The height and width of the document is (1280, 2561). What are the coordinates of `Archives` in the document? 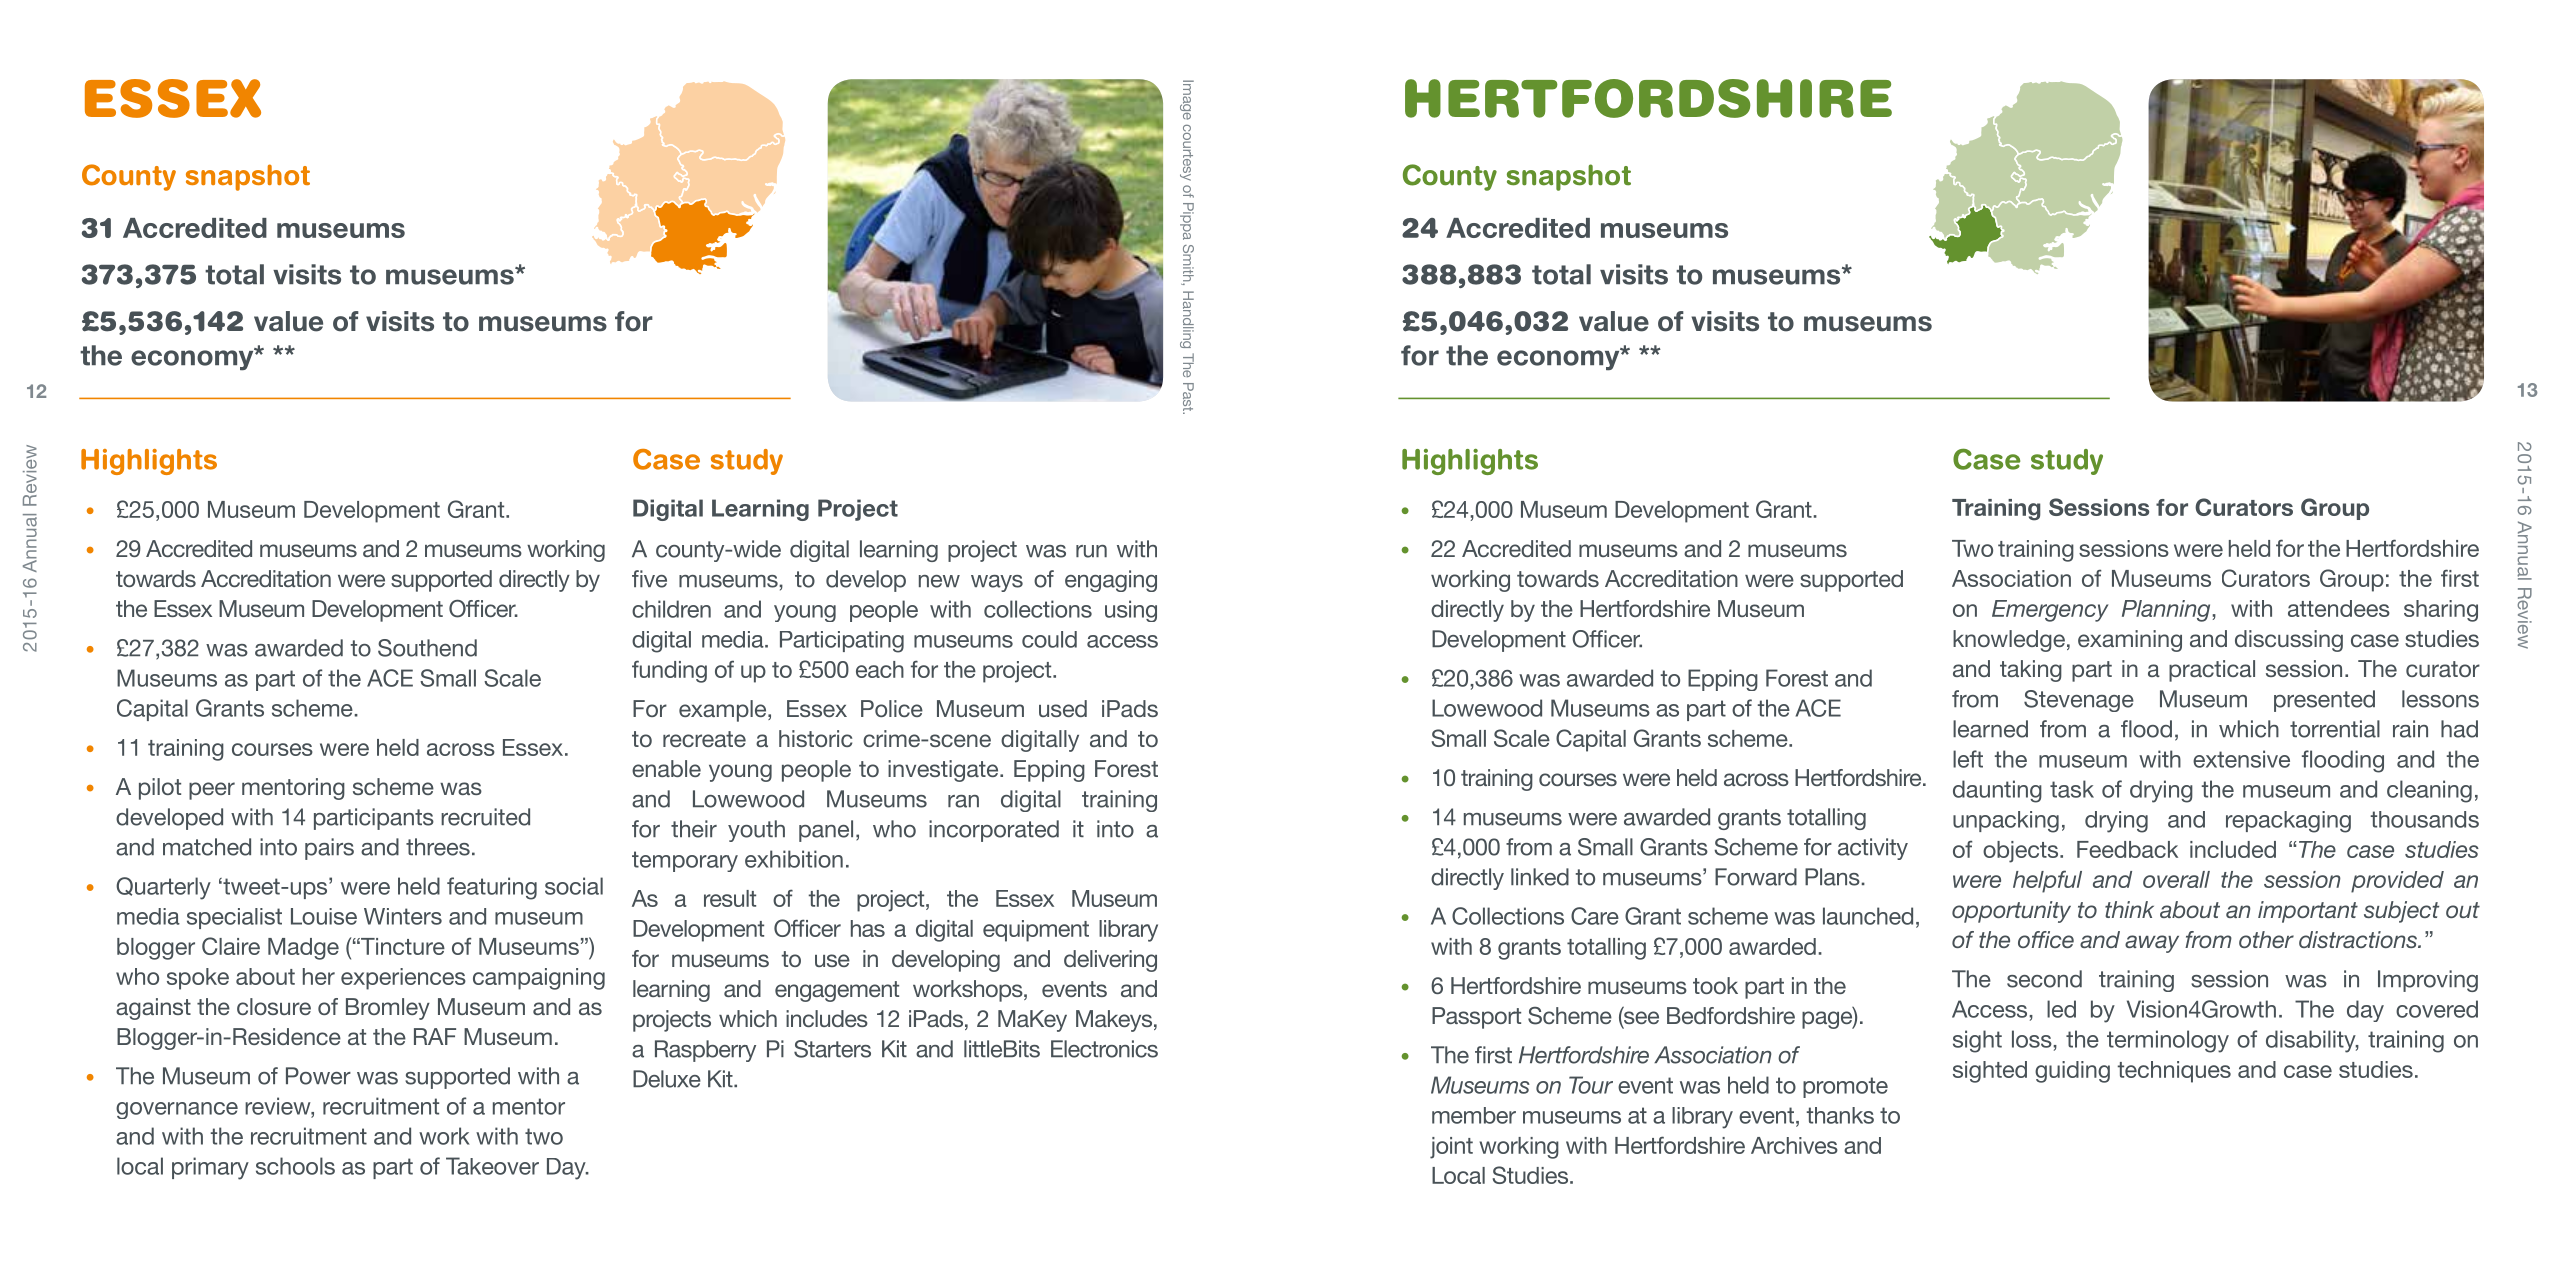 It's located at (1794, 1145).
